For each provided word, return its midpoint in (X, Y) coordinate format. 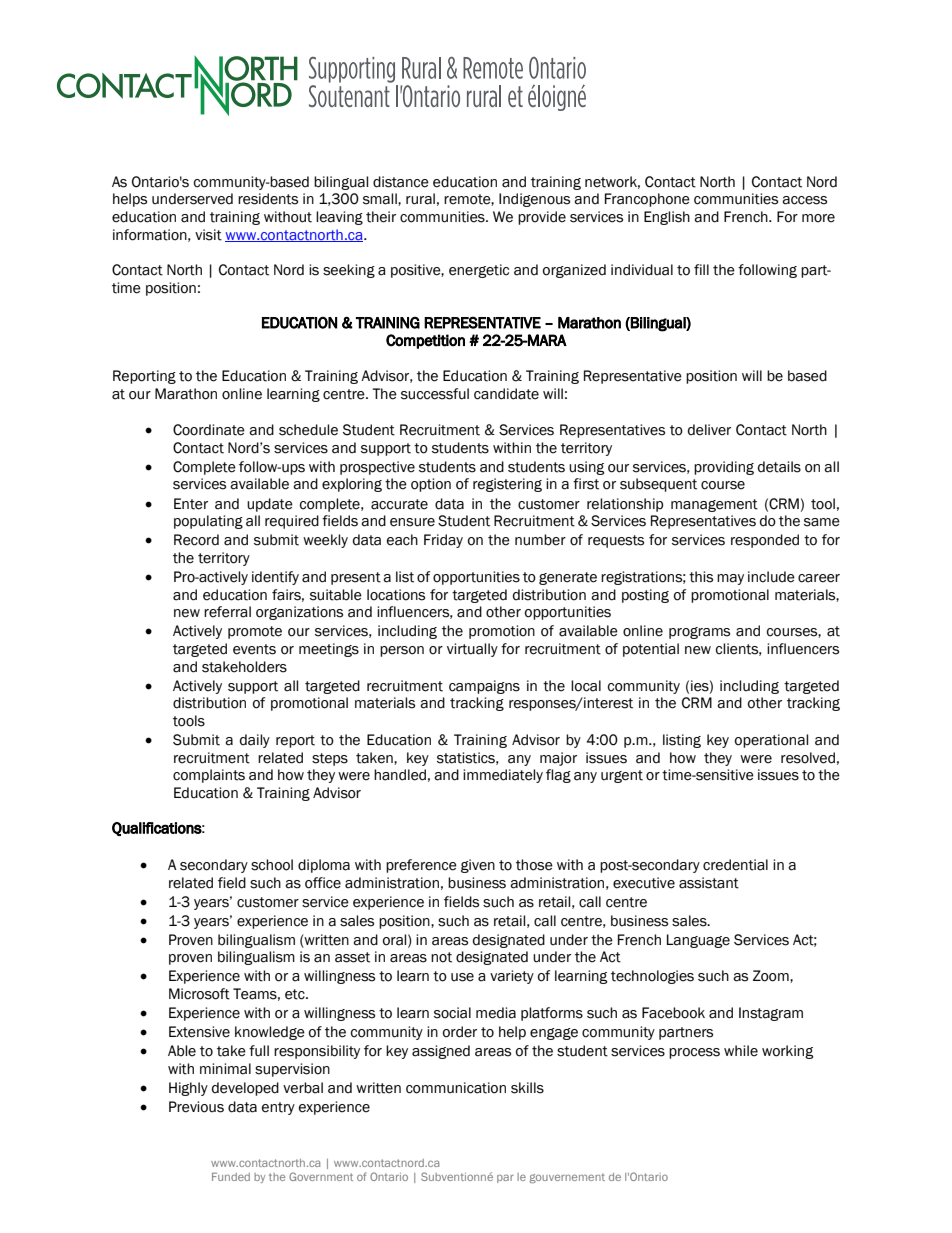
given (478, 866)
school (272, 865)
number (540, 540)
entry (278, 1108)
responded (765, 541)
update (270, 505)
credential (735, 865)
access (804, 200)
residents (268, 199)
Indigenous (534, 200)
